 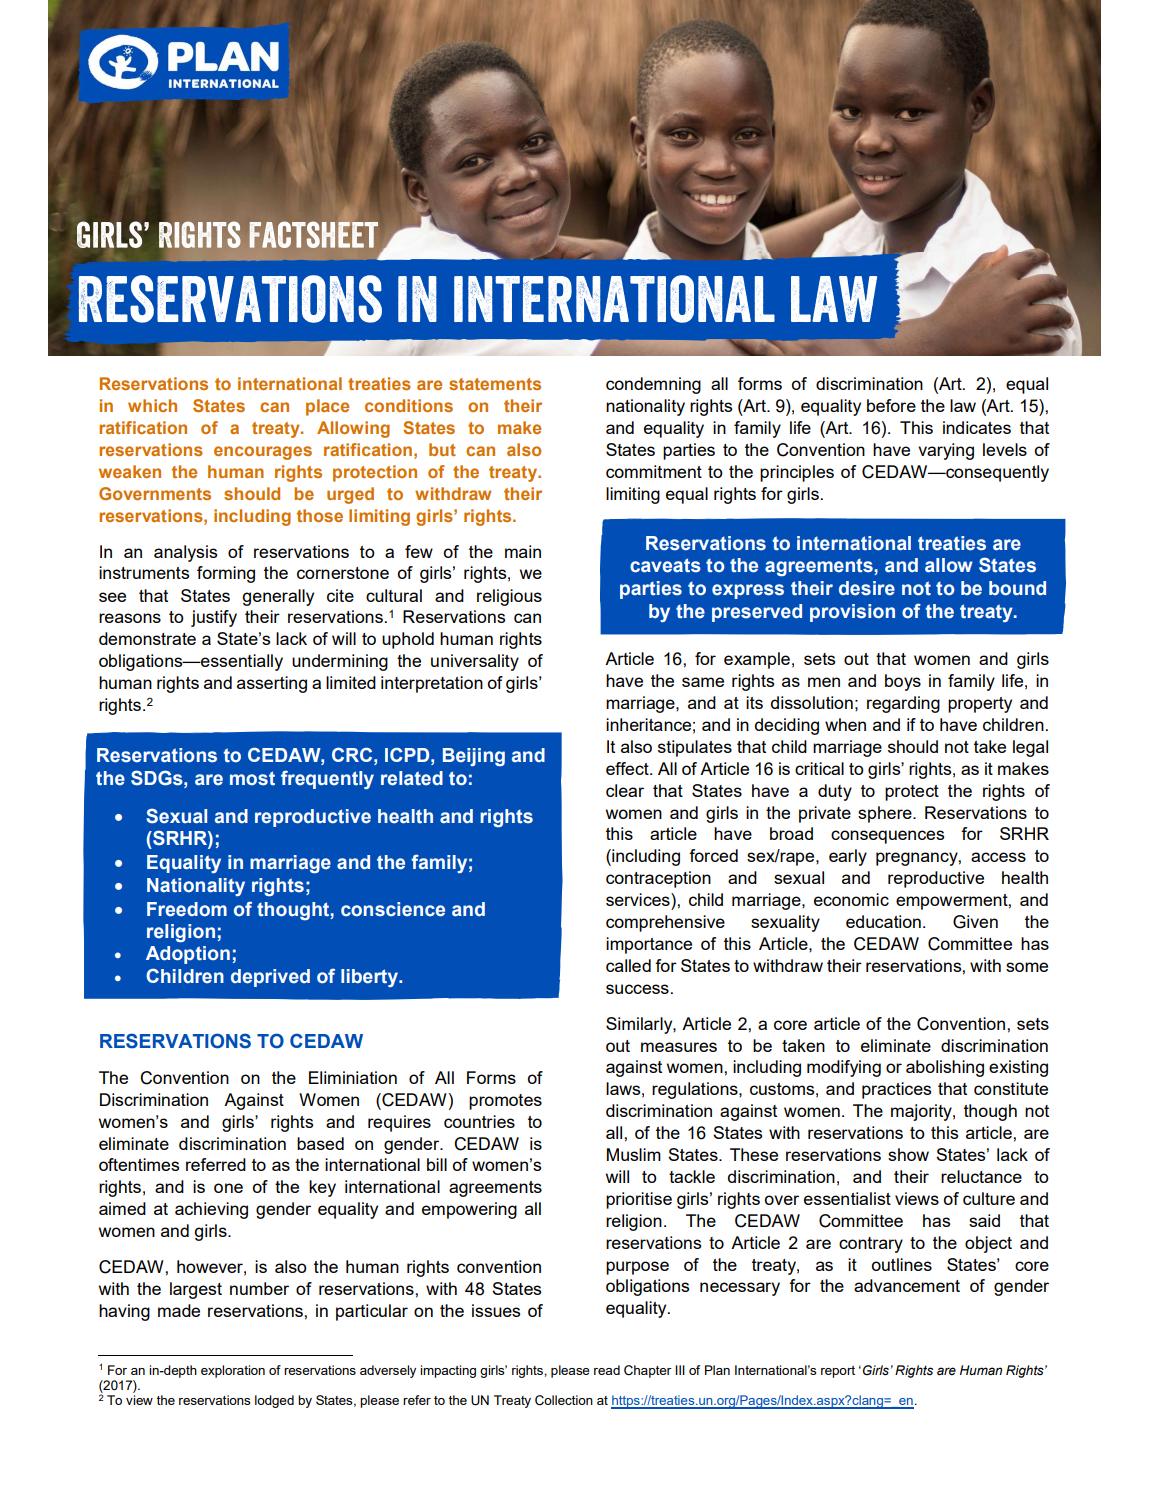 I want to click on exploration, so click(x=233, y=1371).
